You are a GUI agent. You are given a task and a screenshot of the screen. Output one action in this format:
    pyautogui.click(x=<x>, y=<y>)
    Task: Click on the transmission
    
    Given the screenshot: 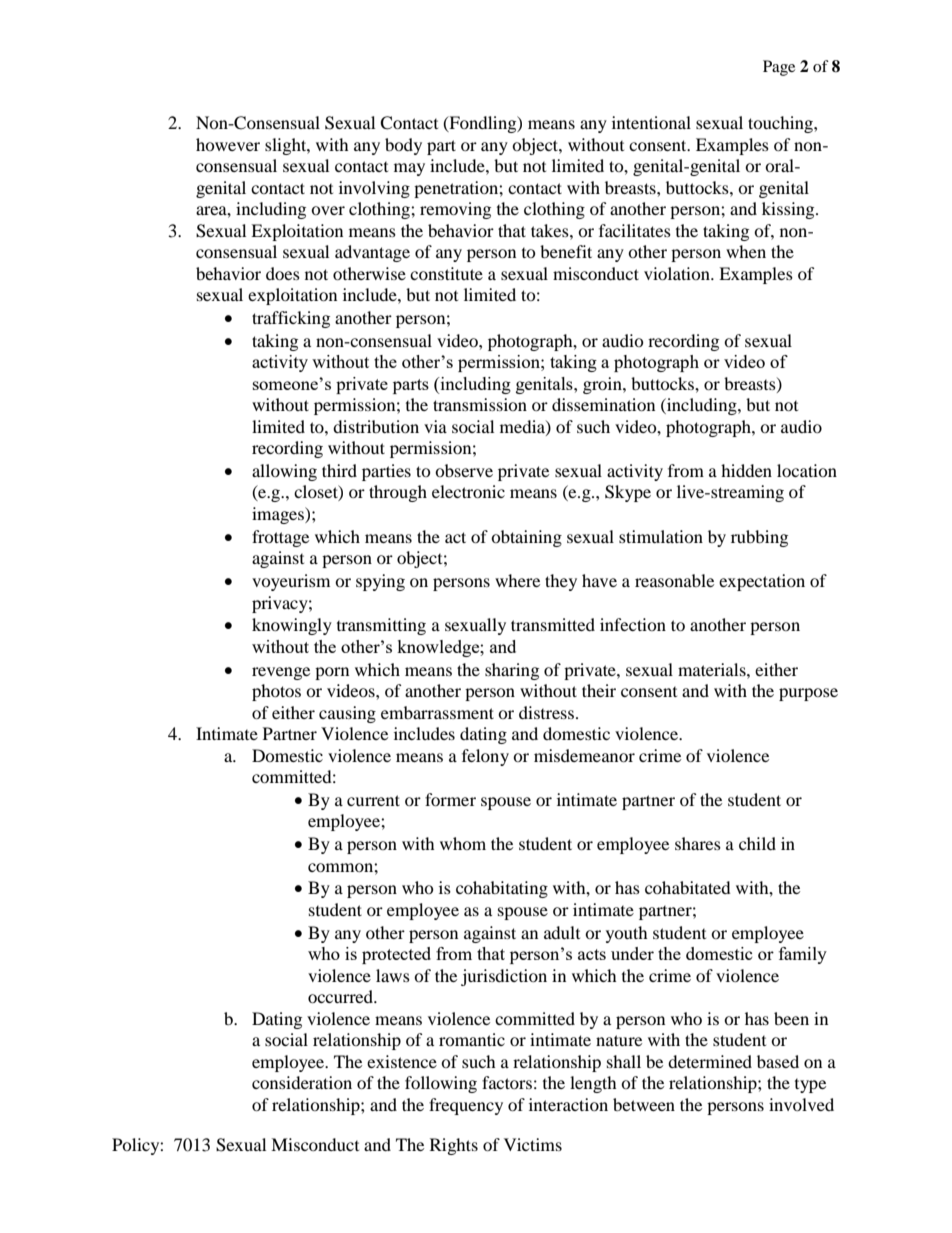 What is the action you would take?
    pyautogui.click(x=480, y=404)
